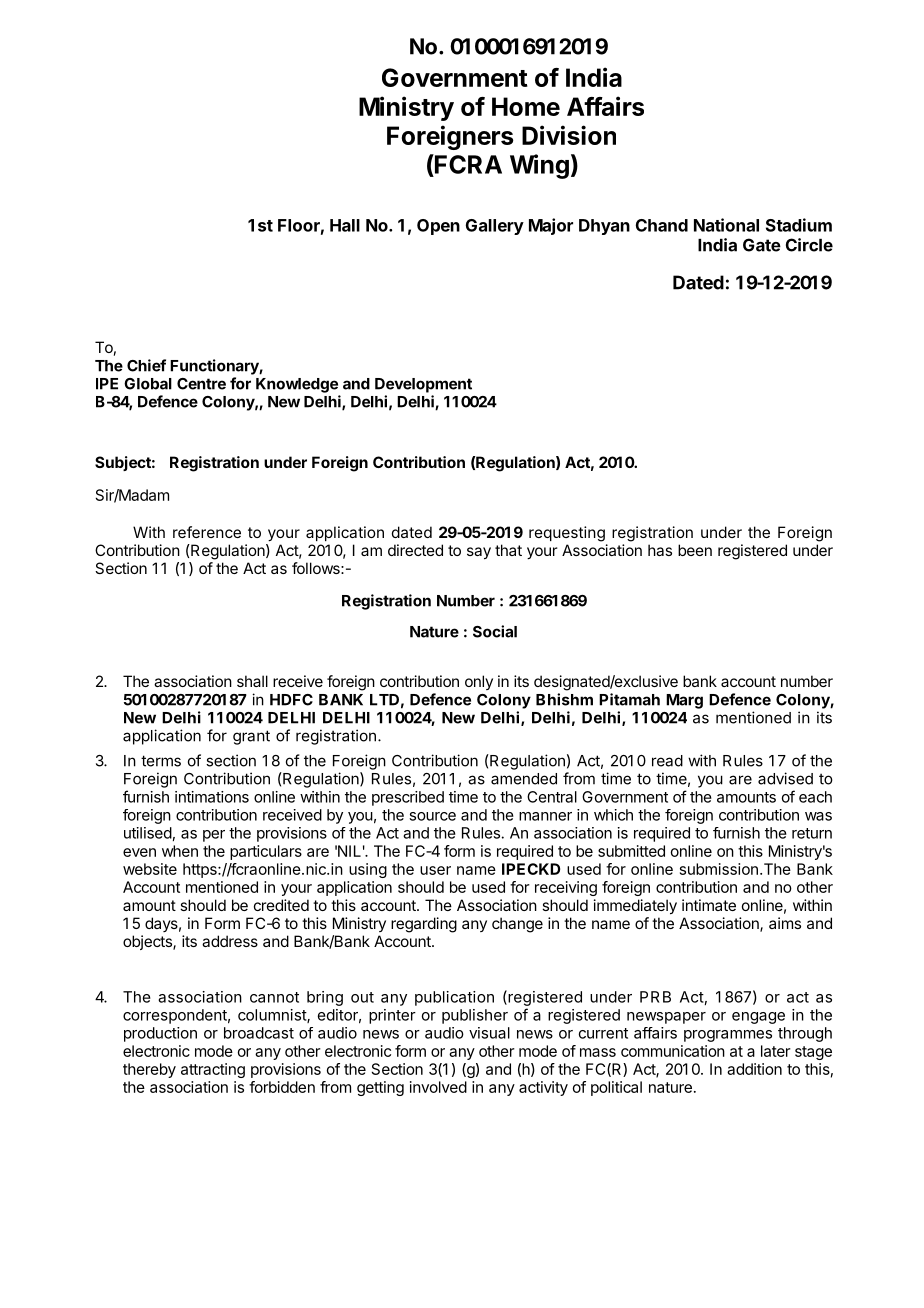 The height and width of the page is (1308, 924). I want to click on when, so click(180, 851).
